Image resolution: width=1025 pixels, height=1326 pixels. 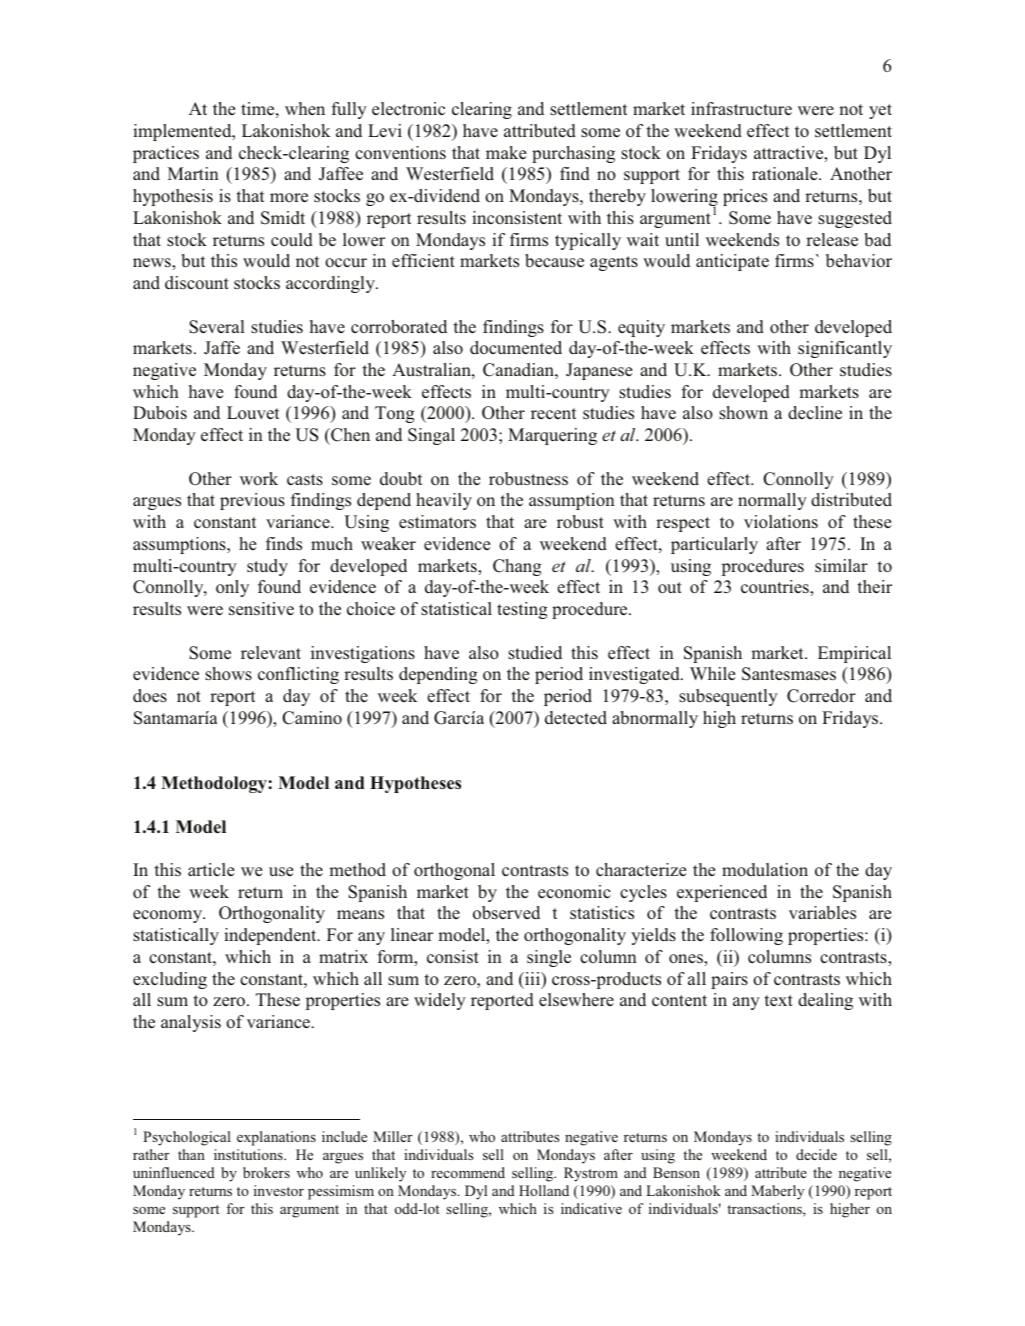 What do you see at coordinates (786, 173) in the document?
I see `rationale` at bounding box center [786, 173].
